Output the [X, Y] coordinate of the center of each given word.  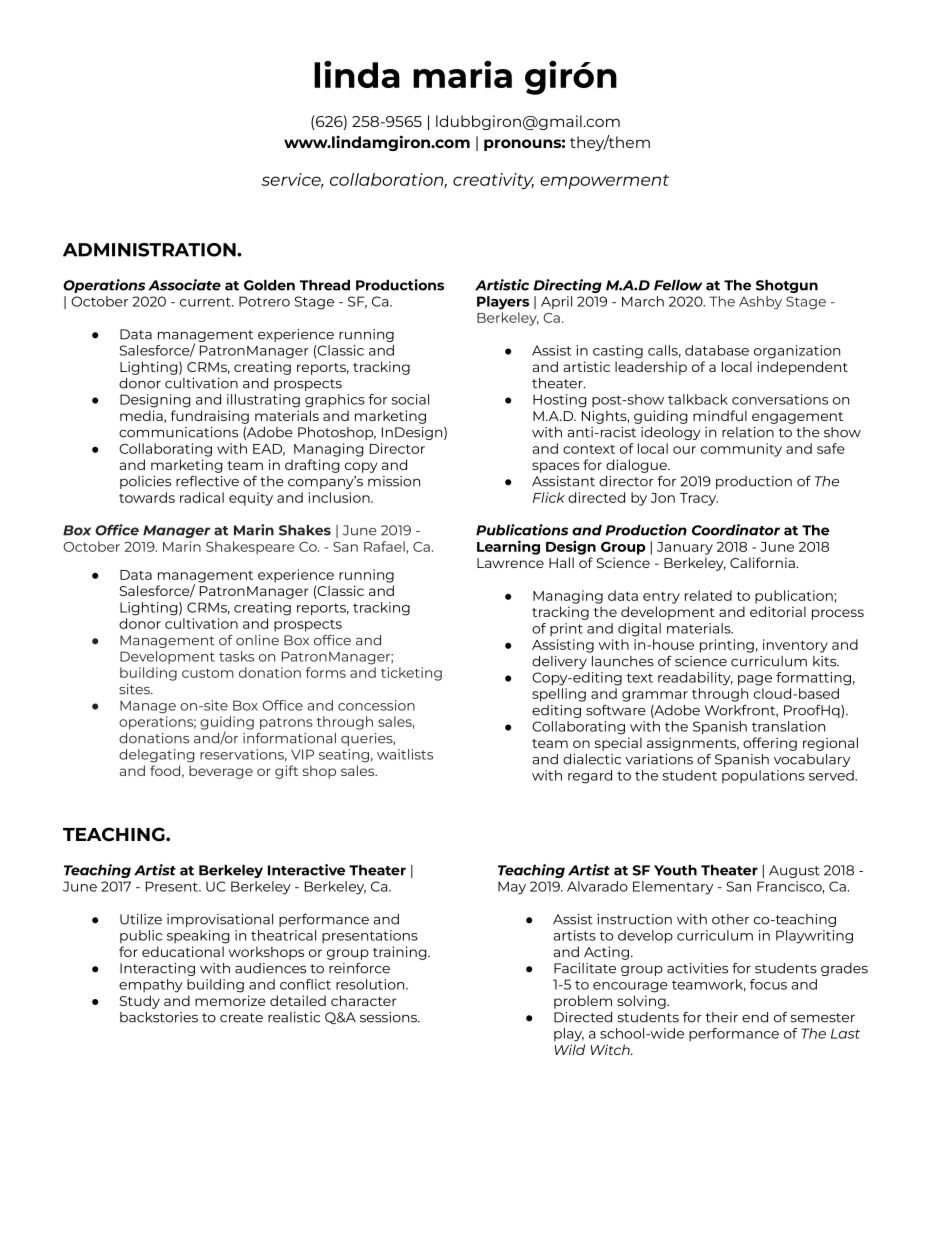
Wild [570, 1049]
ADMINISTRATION [150, 250]
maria [462, 74]
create [241, 1018]
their [721, 1017]
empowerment [604, 182]
